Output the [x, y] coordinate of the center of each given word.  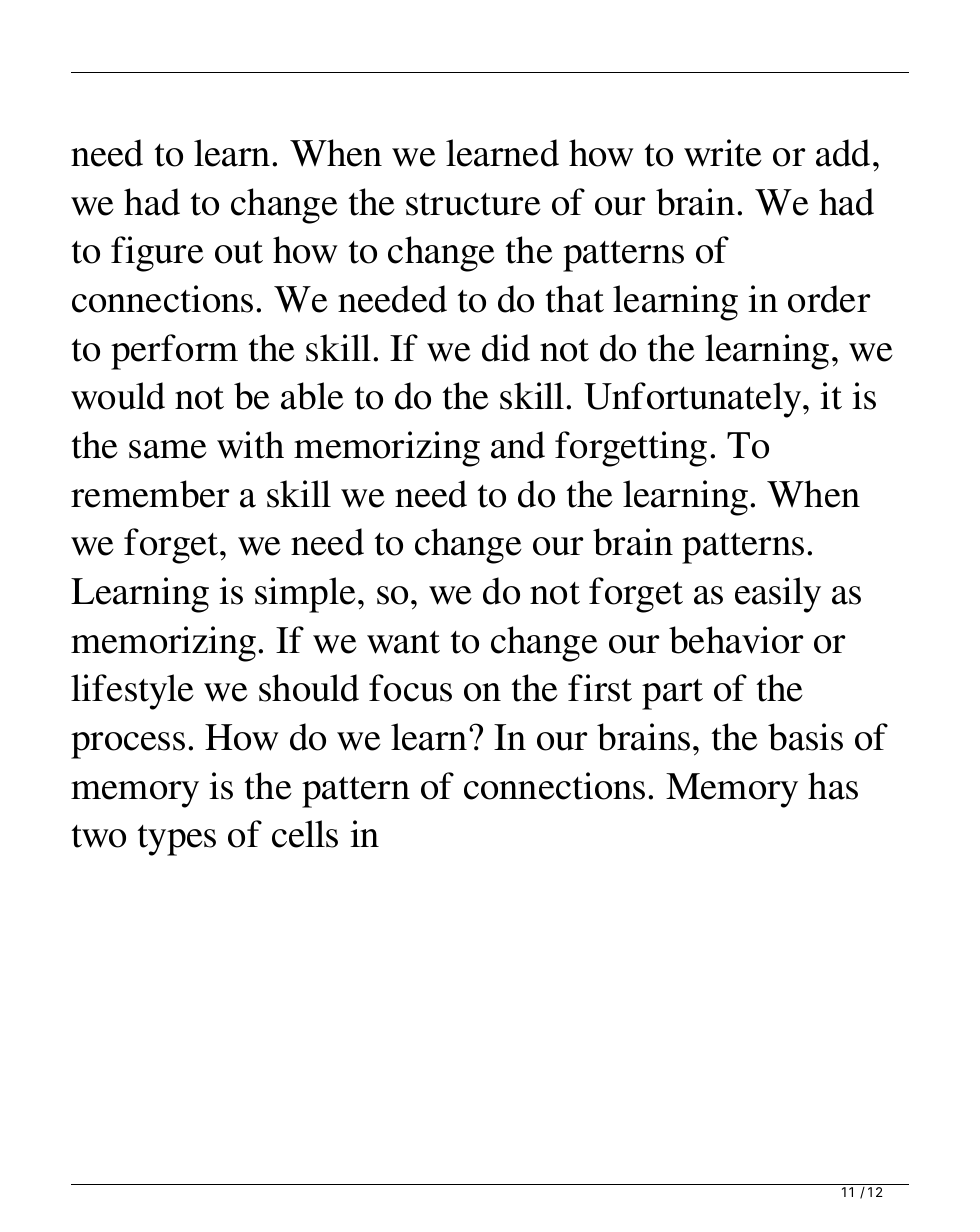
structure [473, 204]
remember [150, 494]
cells [305, 834]
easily [778, 595]
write [723, 153]
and [518, 445]
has [833, 786]
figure [157, 254]
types [177, 840]
